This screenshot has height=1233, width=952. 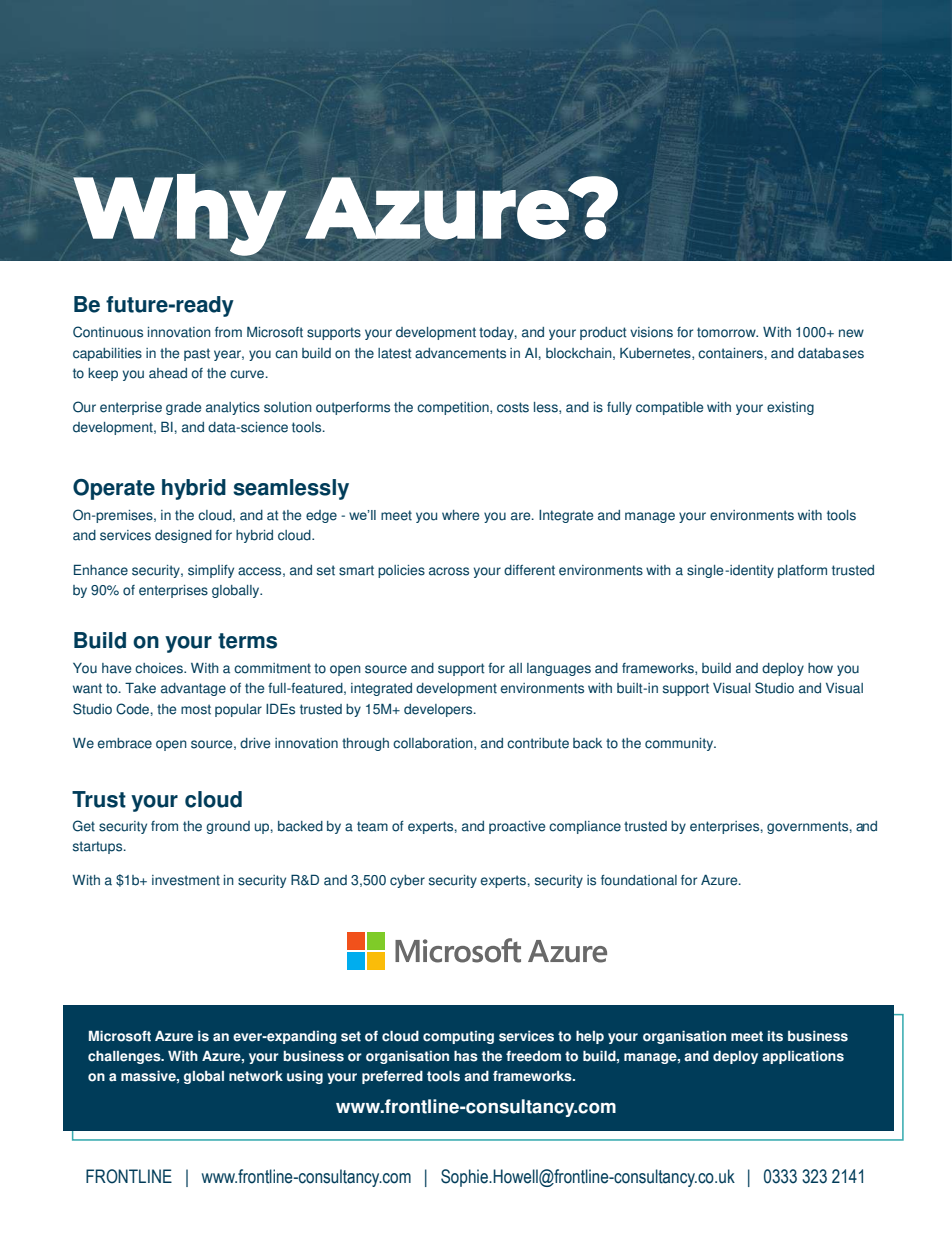 What do you see at coordinates (434, 744) in the screenshot?
I see `collaboration` at bounding box center [434, 744].
